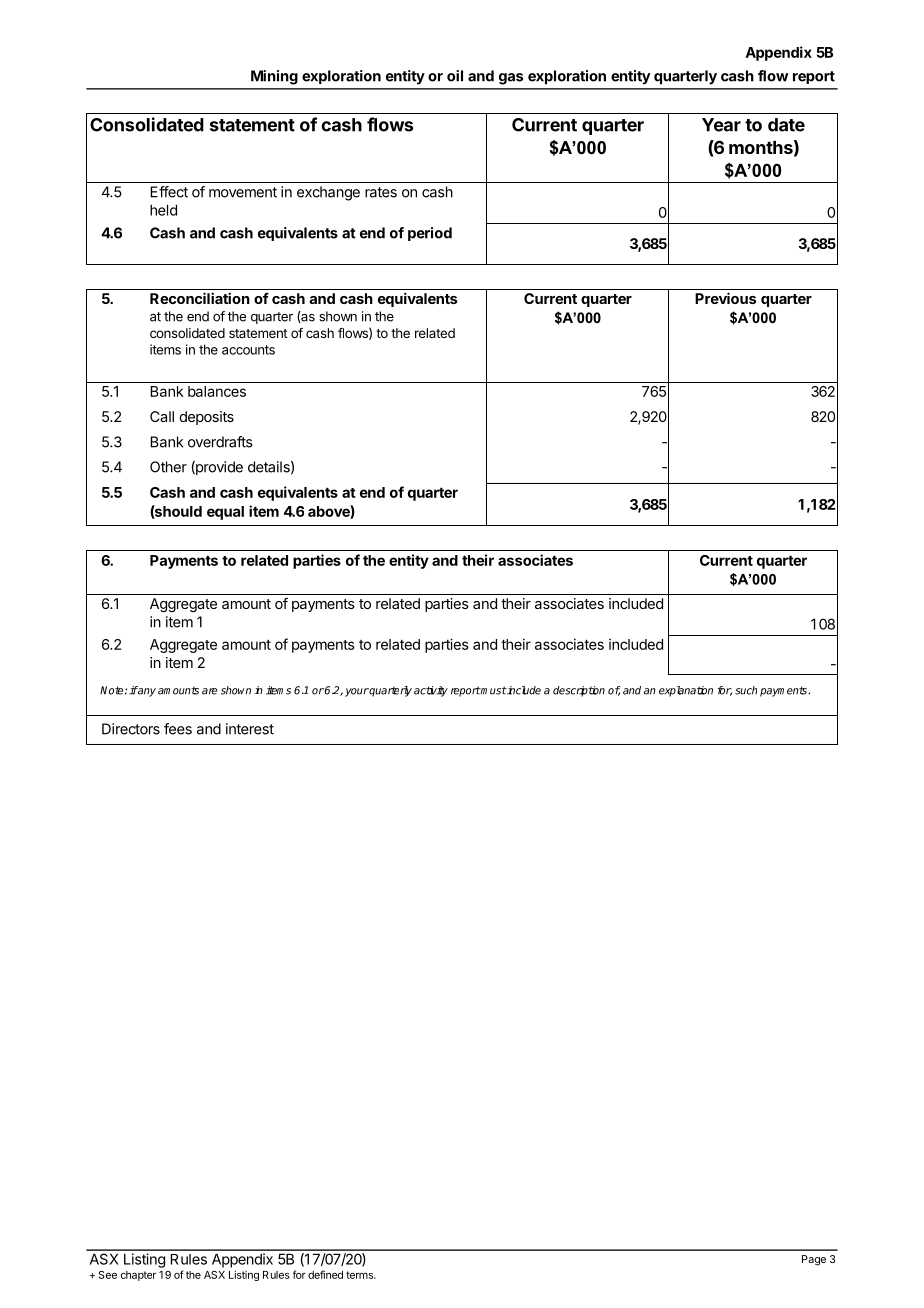  What do you see at coordinates (455, 76) in the screenshot?
I see `oil` at bounding box center [455, 76].
